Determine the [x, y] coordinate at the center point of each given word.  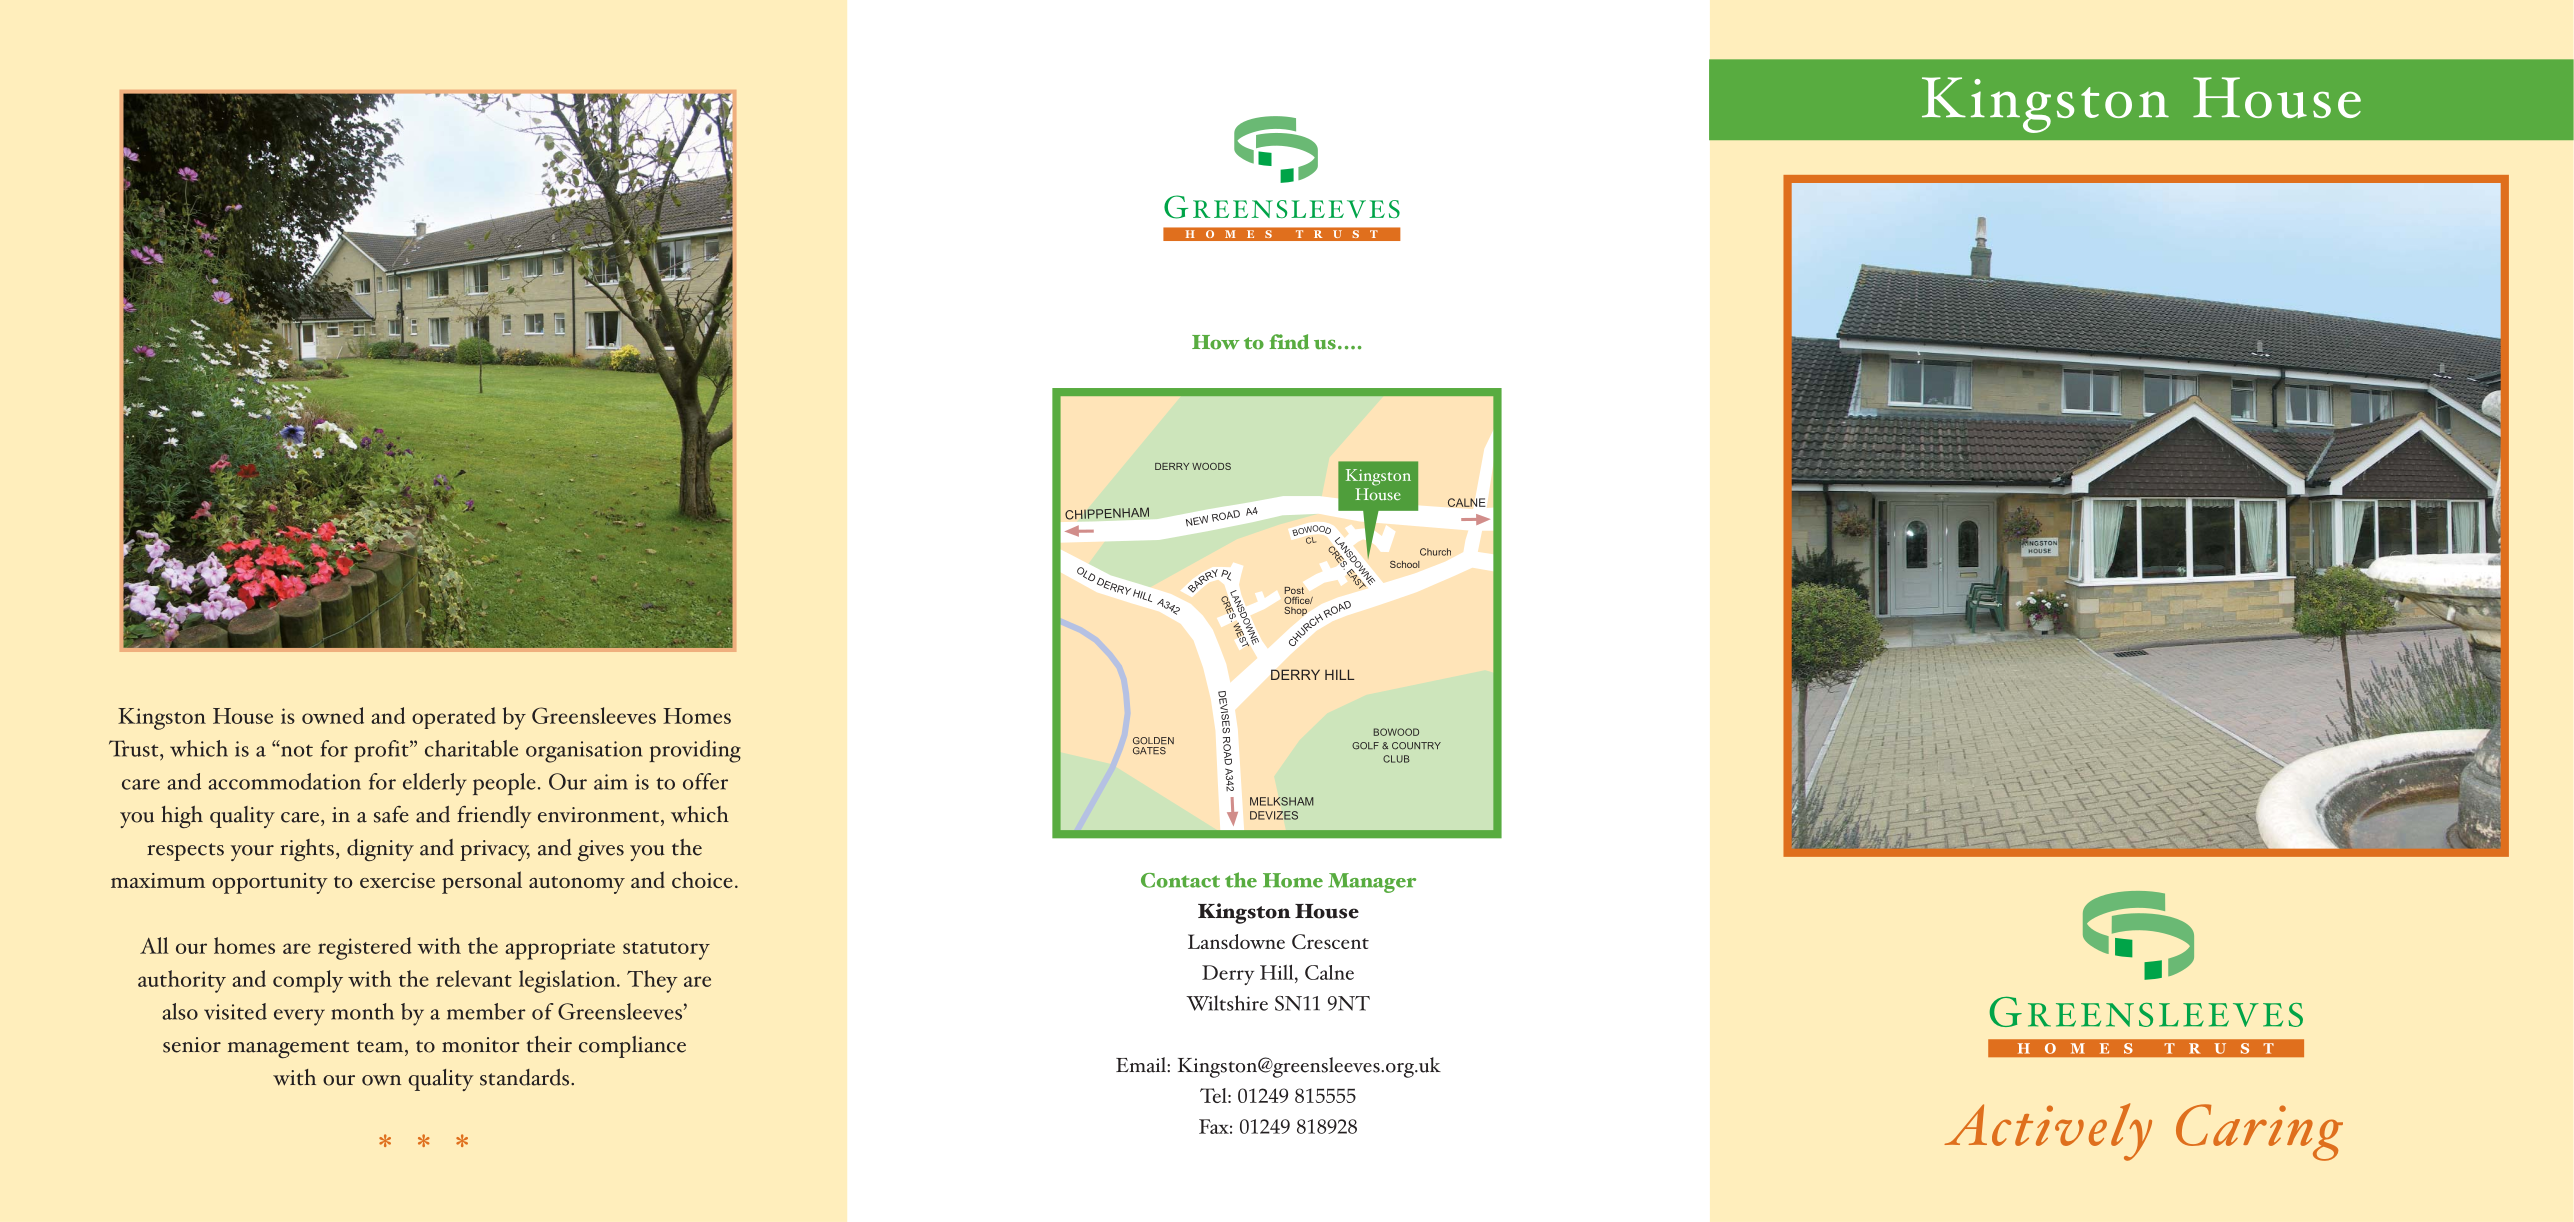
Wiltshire [1227, 1003]
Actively [2048, 1132]
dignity [380, 850]
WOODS [1211, 466]
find [1289, 342]
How [1216, 342]
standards [526, 1077]
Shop [1295, 611]
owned [333, 715]
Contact [1180, 880]
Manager [1372, 883]
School [1405, 564]
